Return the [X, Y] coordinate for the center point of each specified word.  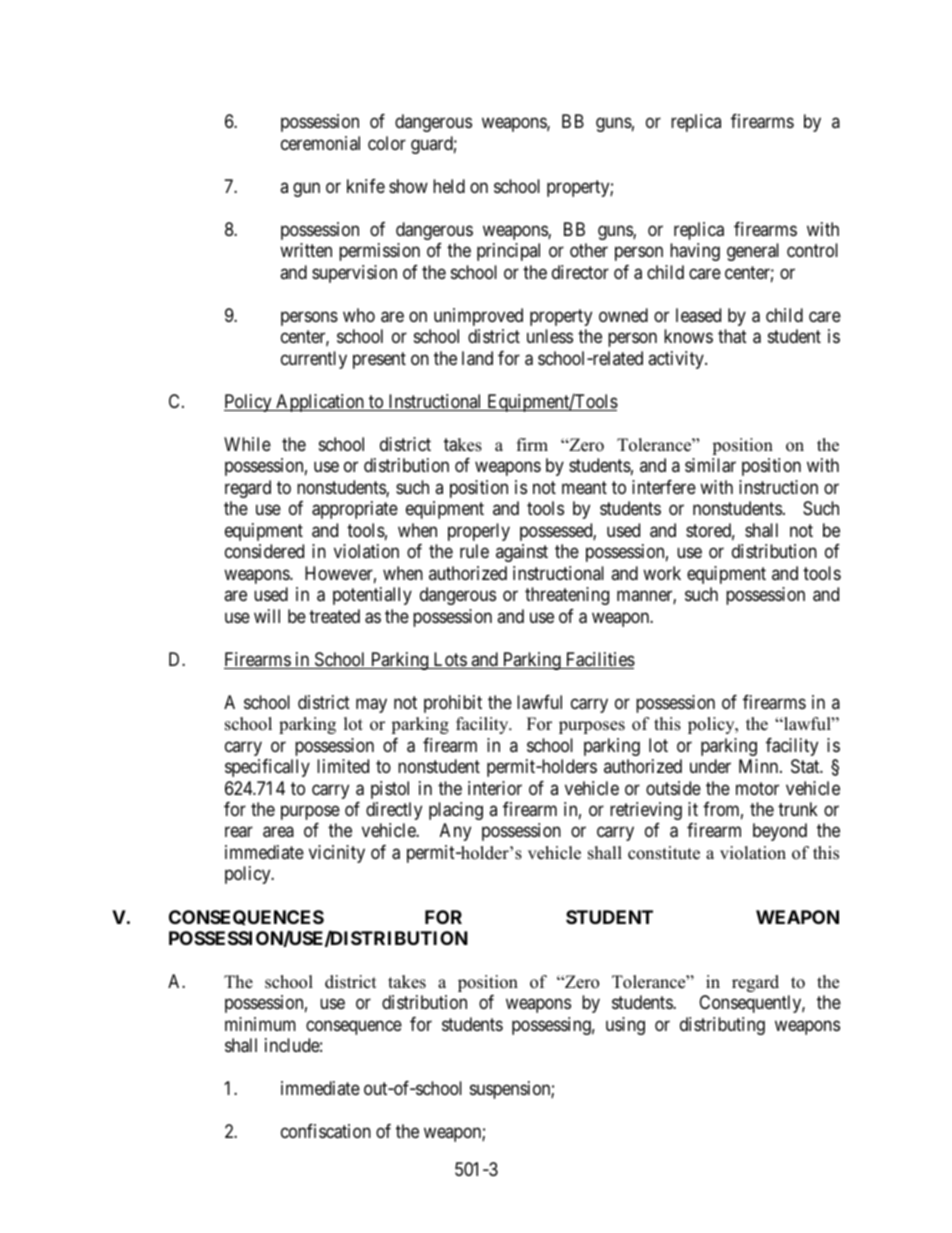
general [753, 252]
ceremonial [320, 143]
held [449, 186]
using [625, 1026]
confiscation [326, 1131]
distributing [722, 1026]
